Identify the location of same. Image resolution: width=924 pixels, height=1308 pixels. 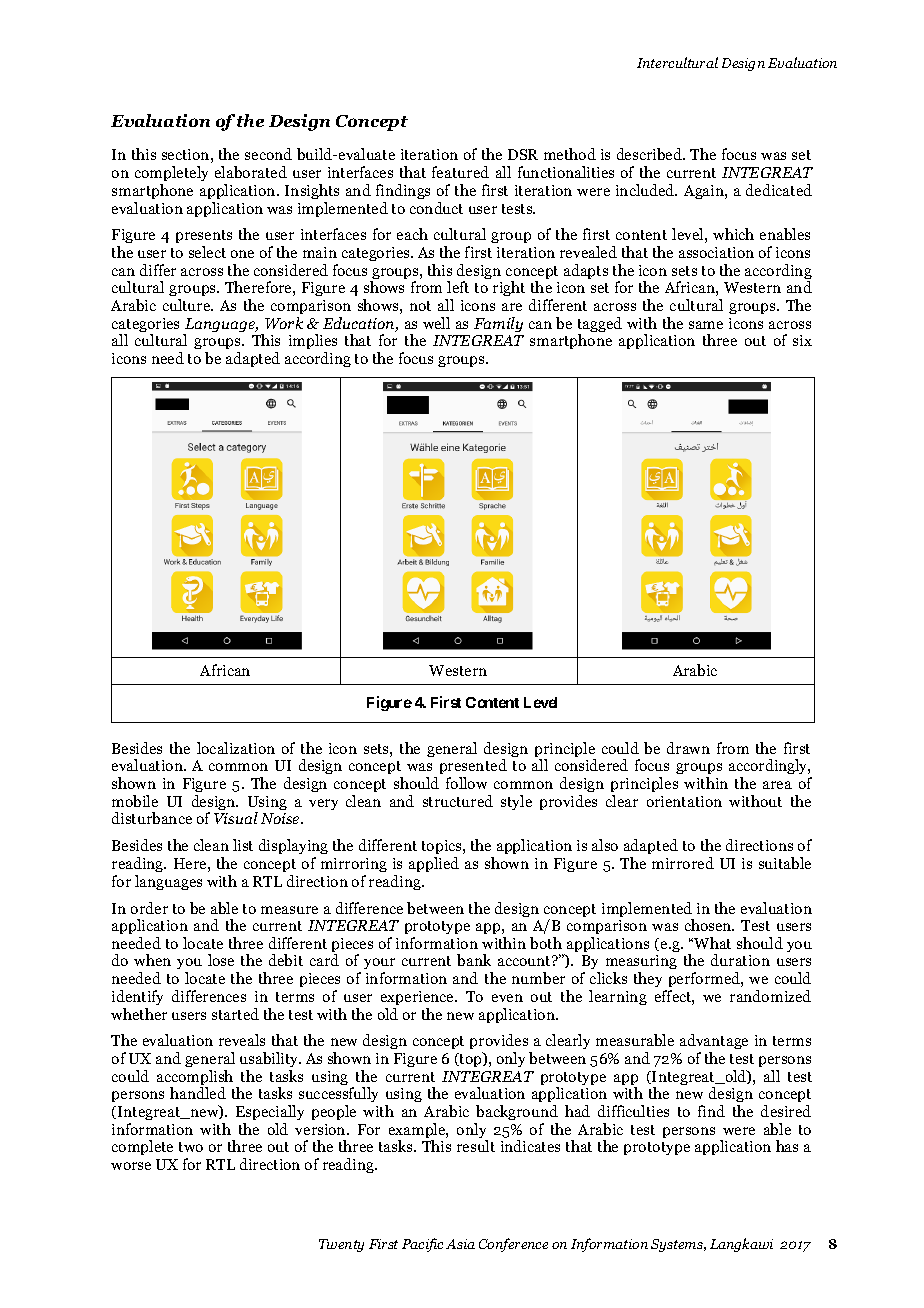
(706, 325).
